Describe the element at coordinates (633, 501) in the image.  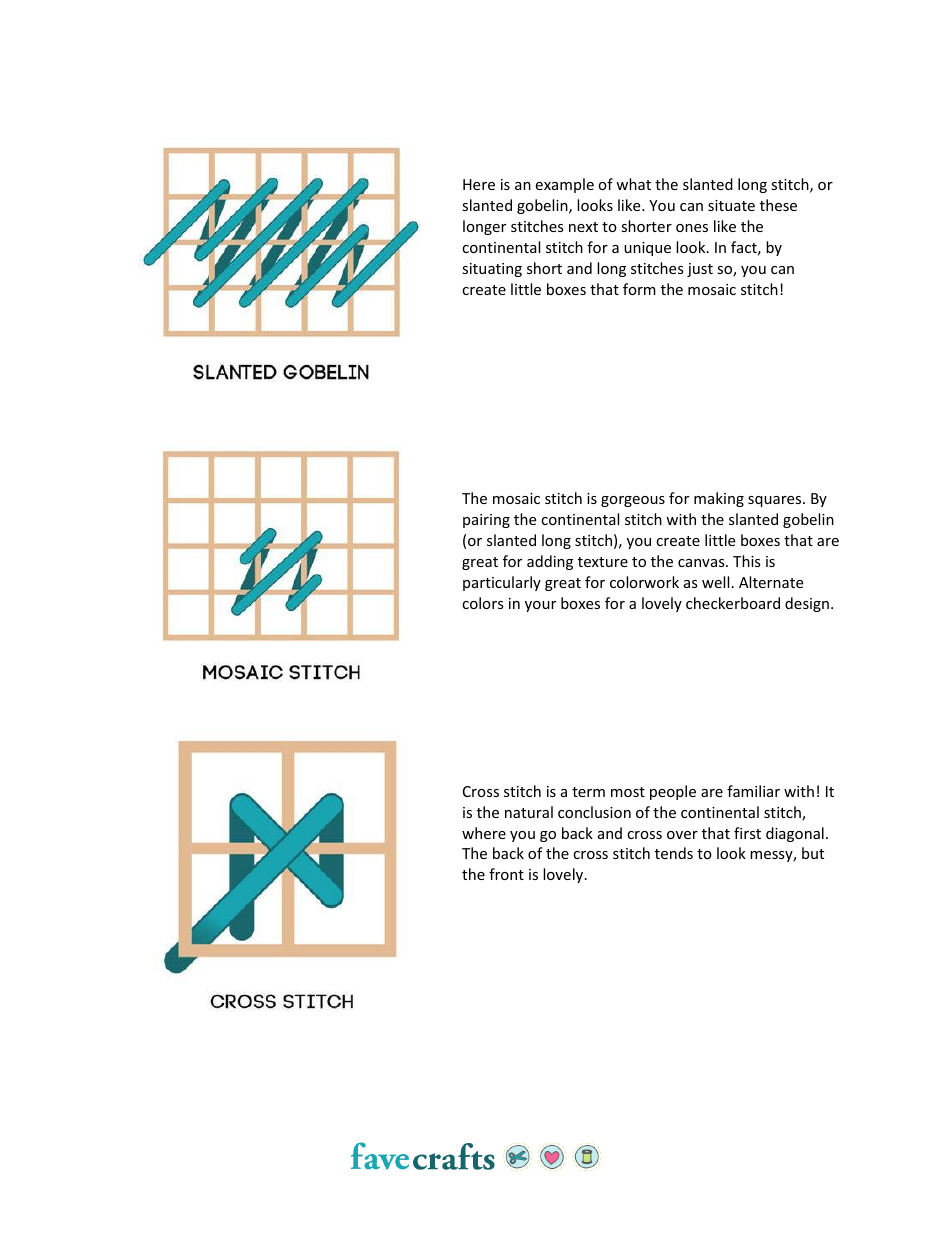
I see `gorgeous` at that location.
